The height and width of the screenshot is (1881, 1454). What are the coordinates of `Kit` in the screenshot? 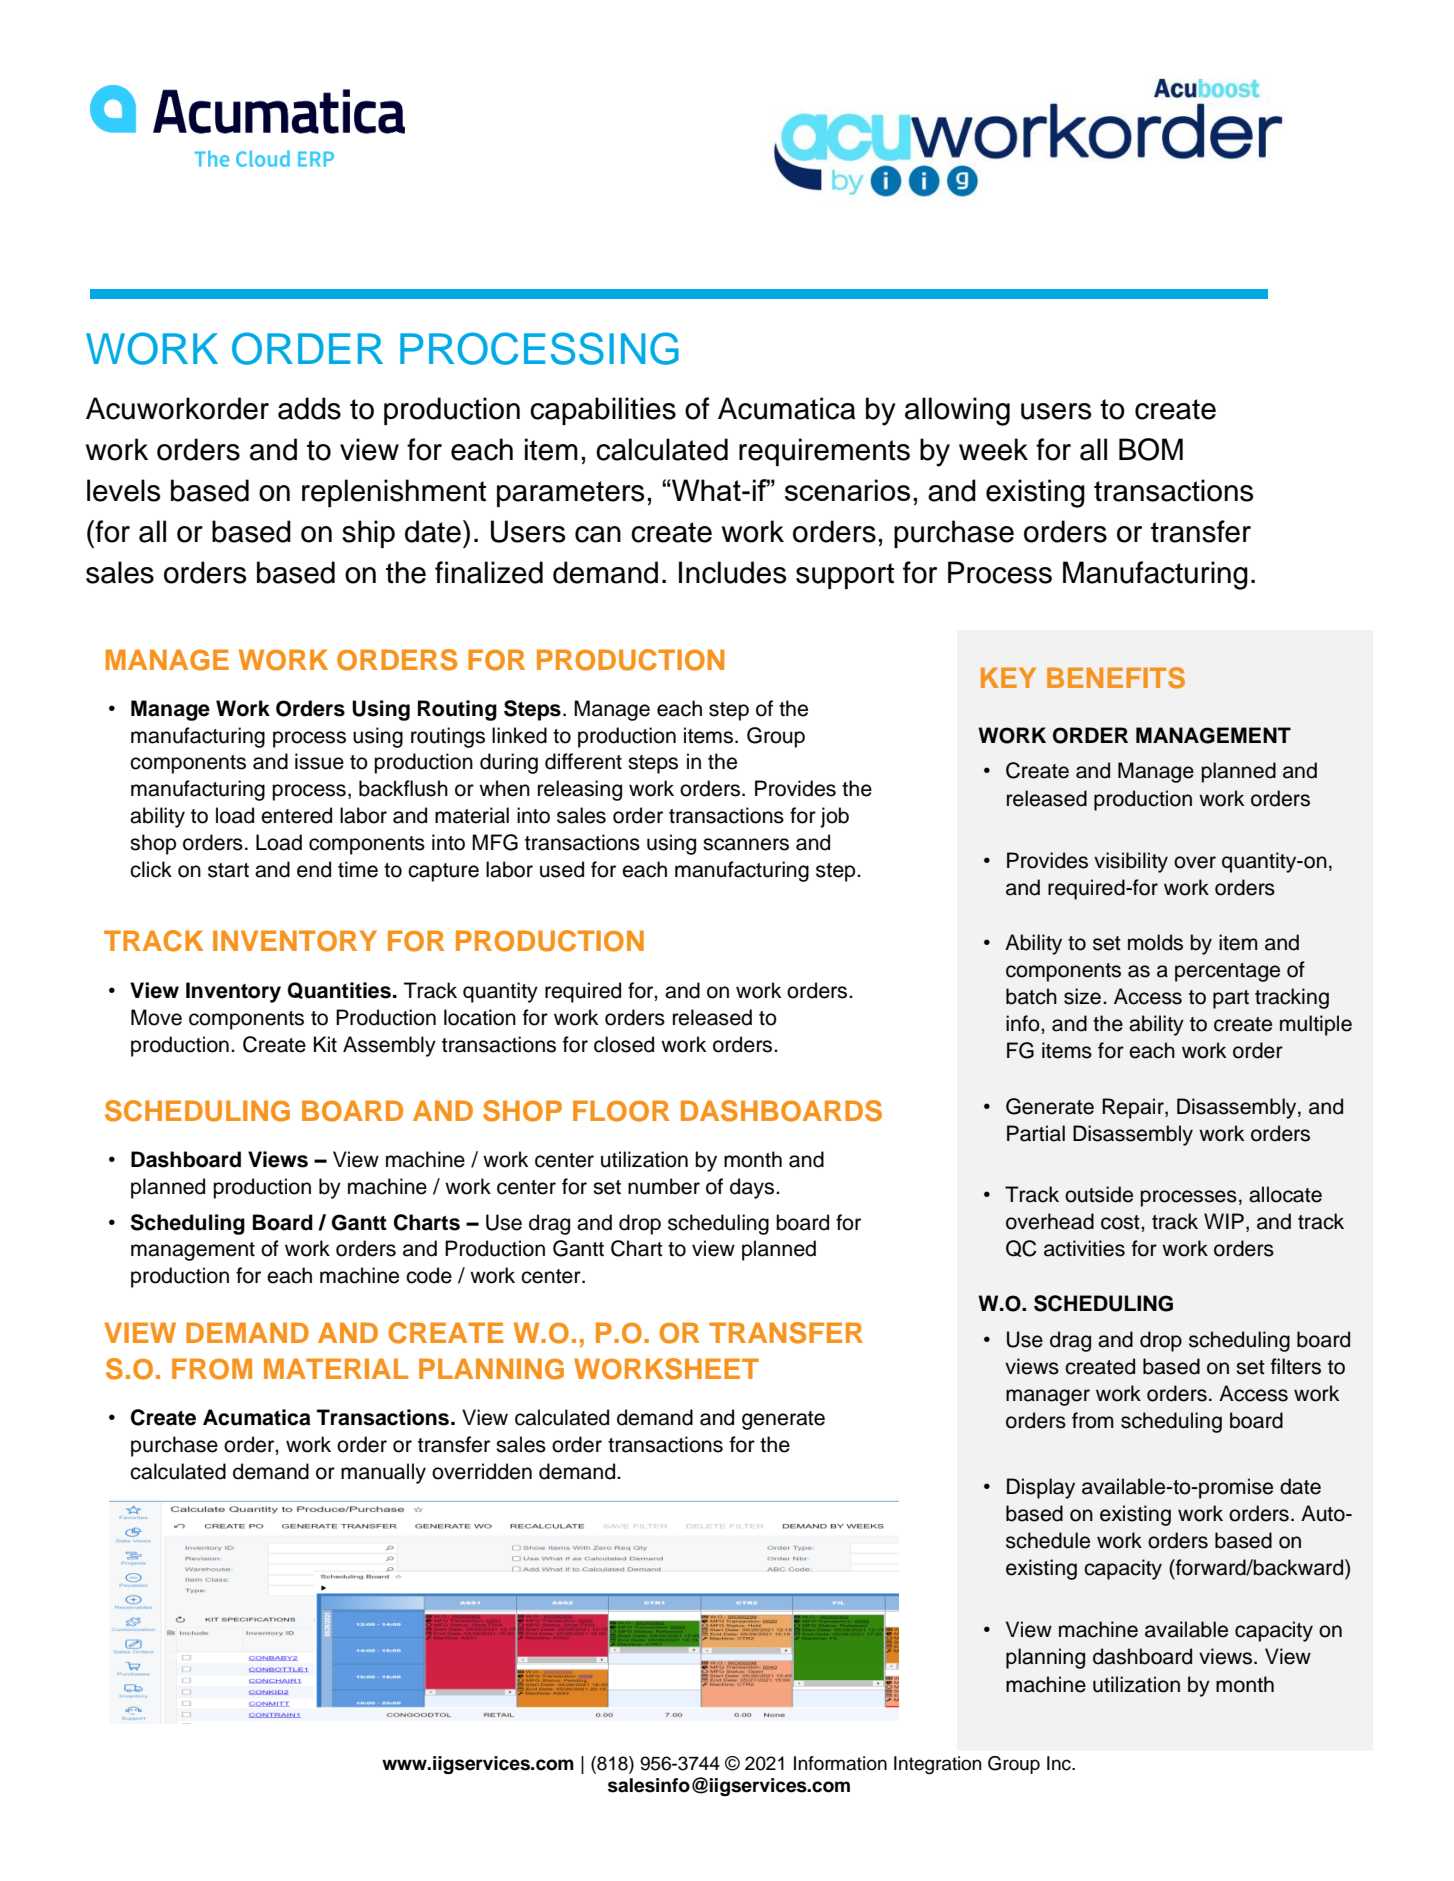 It's located at (325, 1044).
